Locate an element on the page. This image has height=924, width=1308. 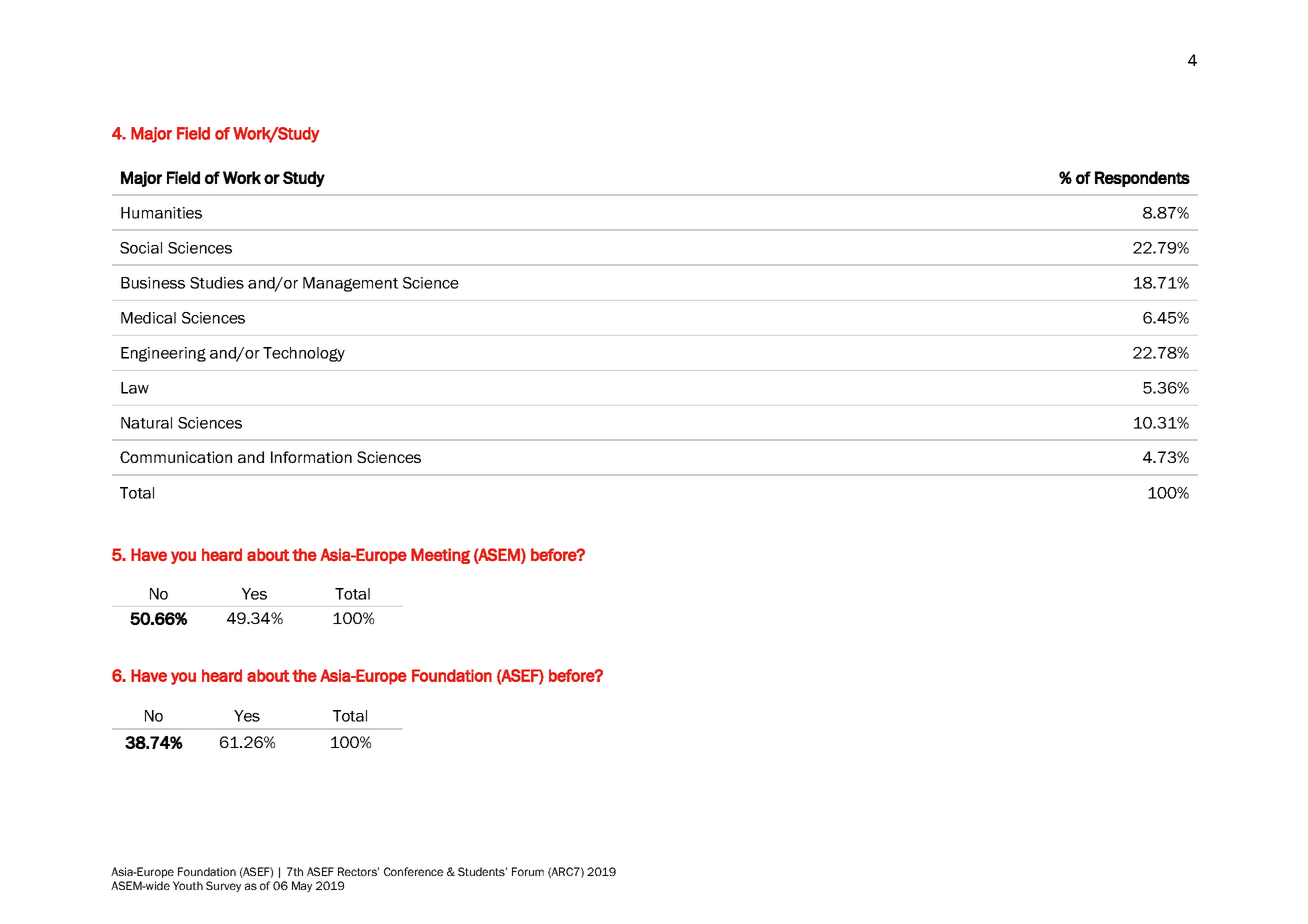
Meeting is located at coordinates (440, 556).
